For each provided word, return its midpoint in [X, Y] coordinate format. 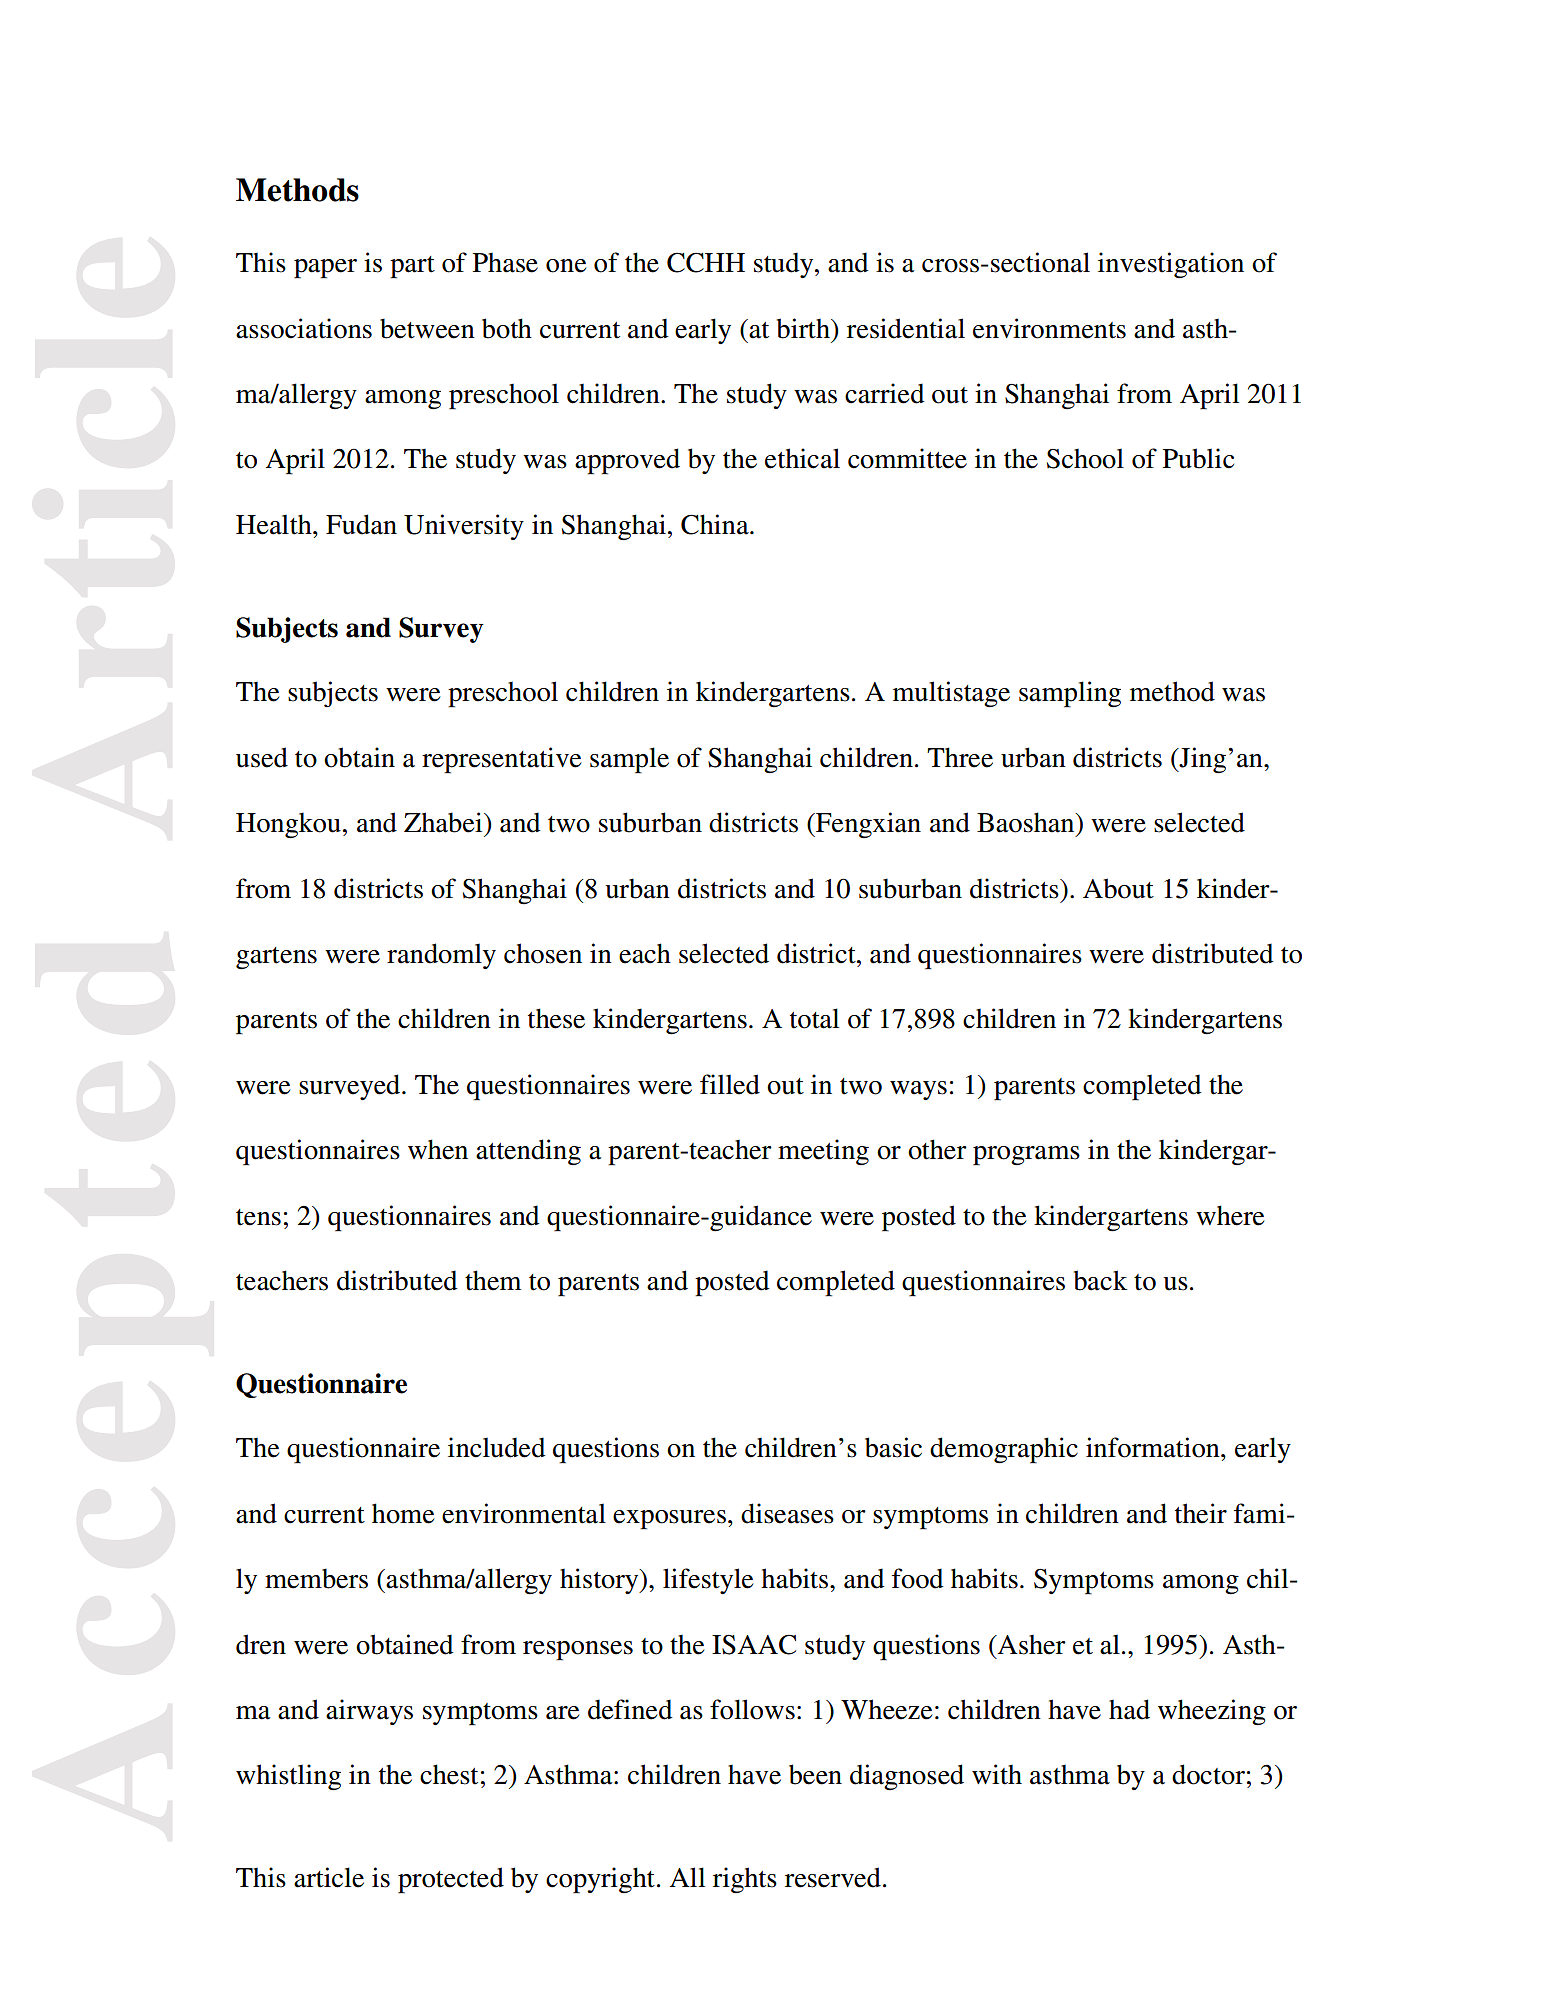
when [438, 1149]
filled [730, 1084]
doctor [1208, 1774]
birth [804, 328]
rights [745, 1880]
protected [451, 1880]
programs [1026, 1156]
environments [1049, 328]
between [427, 328]
